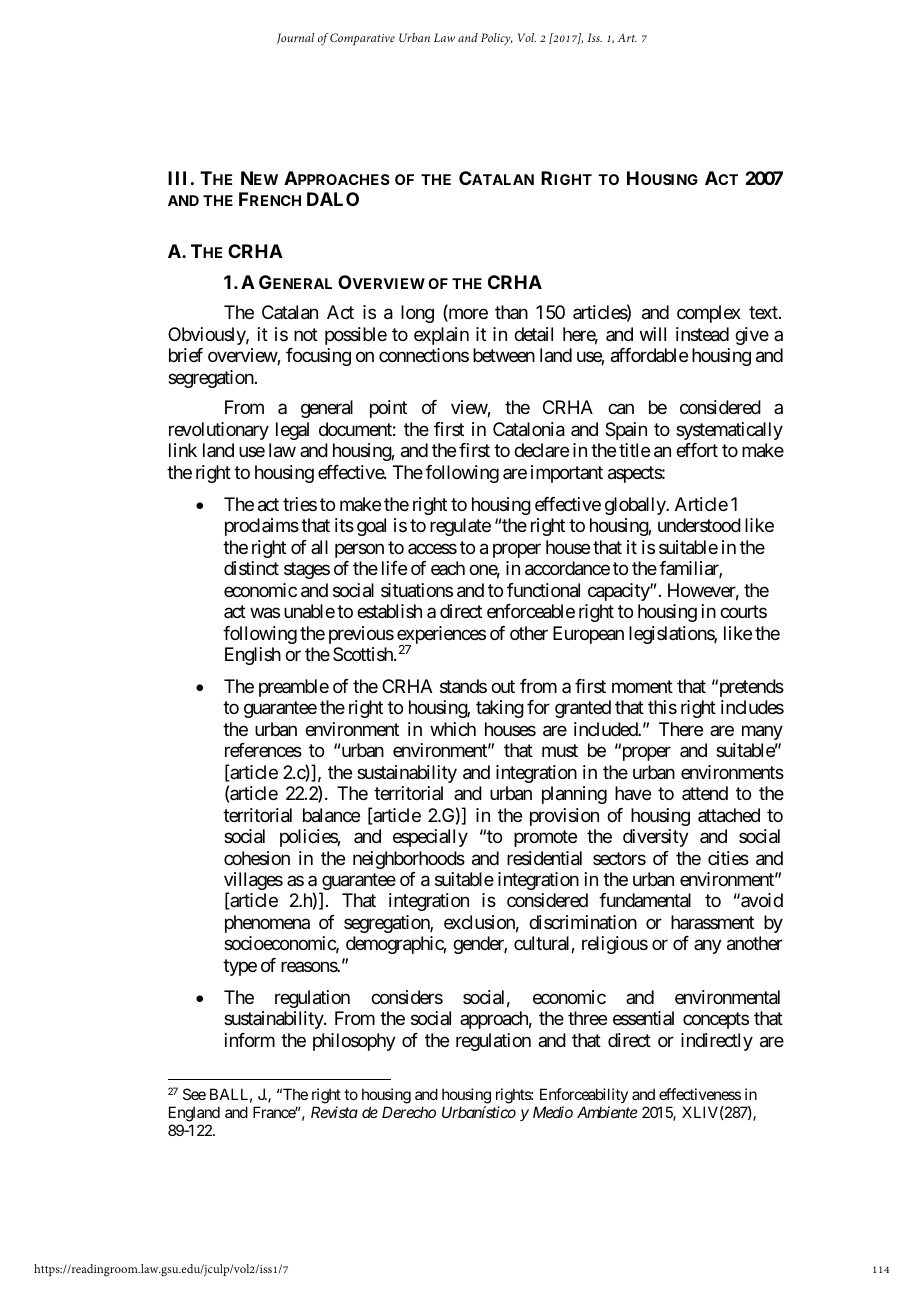 The image size is (924, 1308). Describe the element at coordinates (409, 1112) in the screenshot. I see `Derecho` at that location.
